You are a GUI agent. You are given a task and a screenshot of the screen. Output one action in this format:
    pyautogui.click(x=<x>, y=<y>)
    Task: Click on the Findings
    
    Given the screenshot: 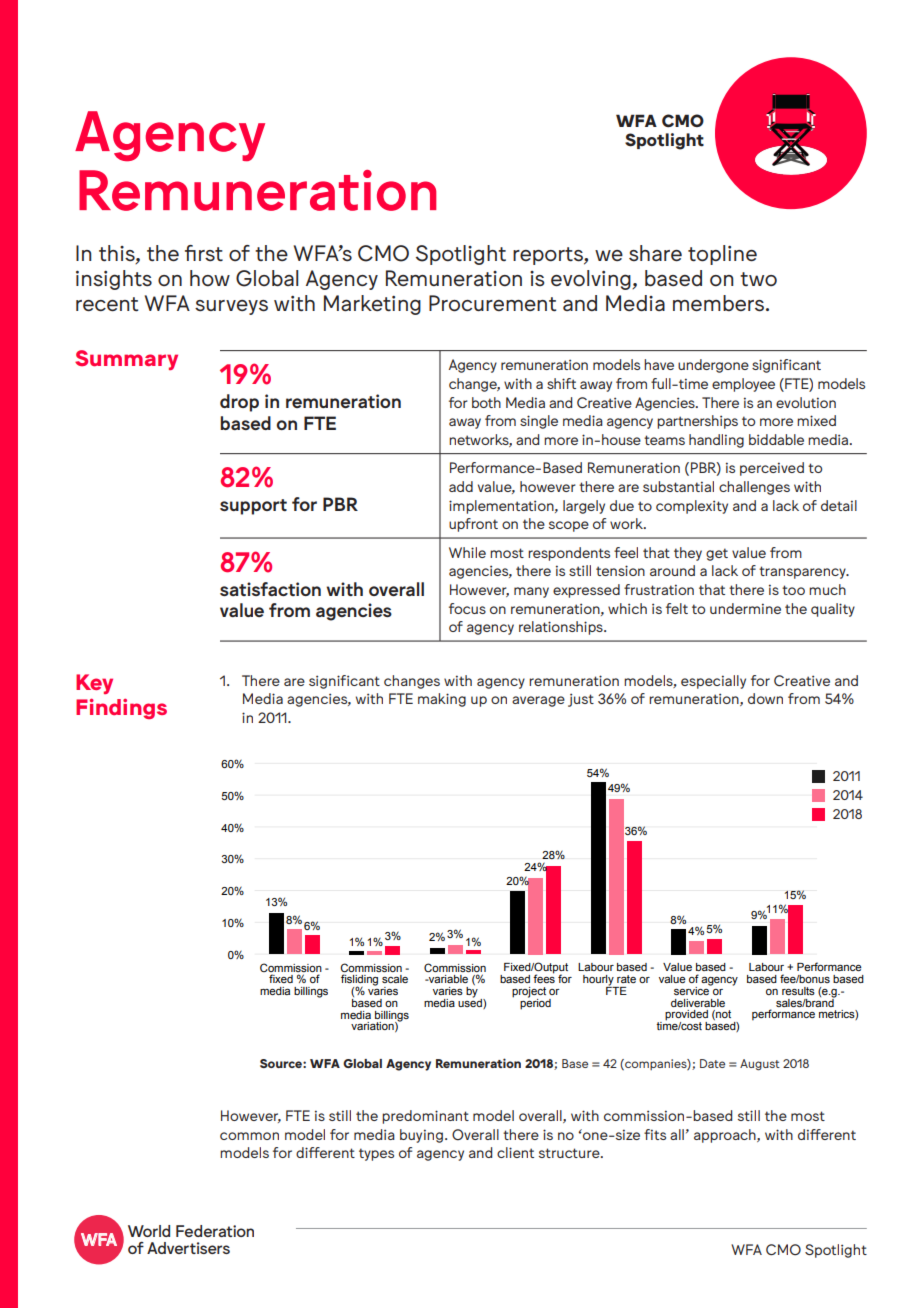 What is the action you would take?
    pyautogui.click(x=121, y=708)
